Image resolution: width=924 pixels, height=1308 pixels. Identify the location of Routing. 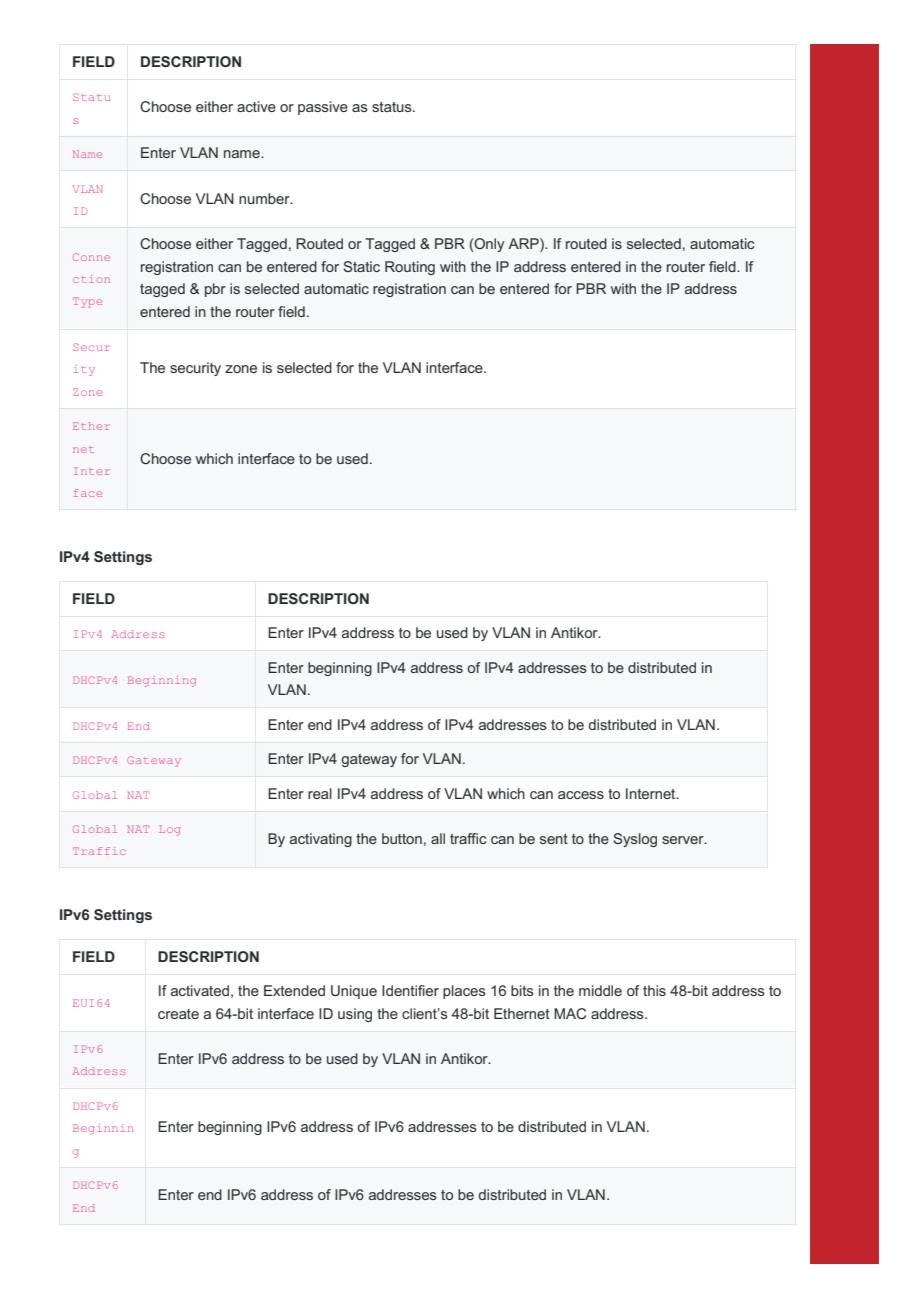
(410, 268).
